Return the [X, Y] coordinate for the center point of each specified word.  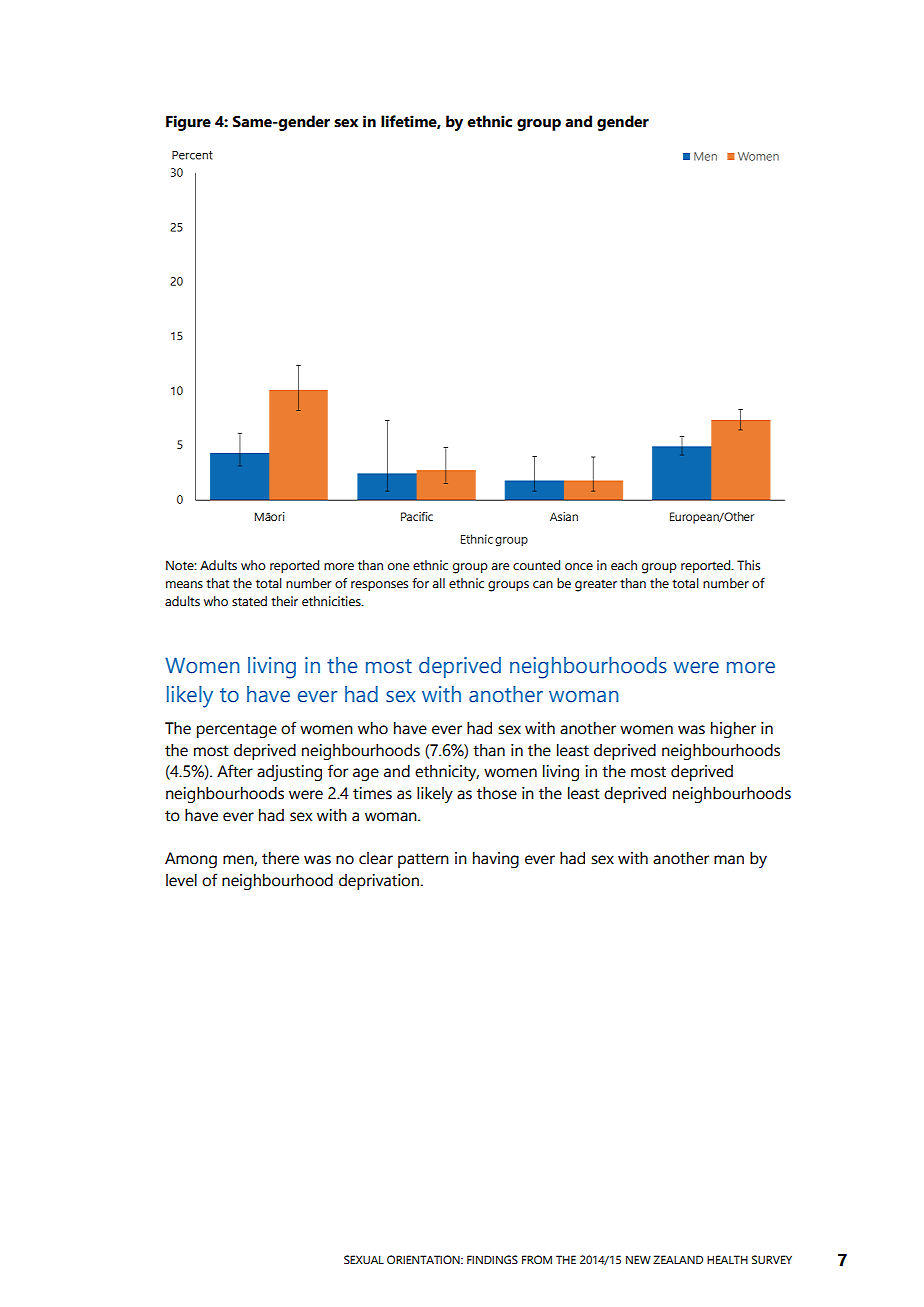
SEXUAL [364, 1259]
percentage [237, 730]
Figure [188, 123]
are [500, 567]
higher [733, 730]
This [748, 565]
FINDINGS [492, 1259]
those [497, 793]
